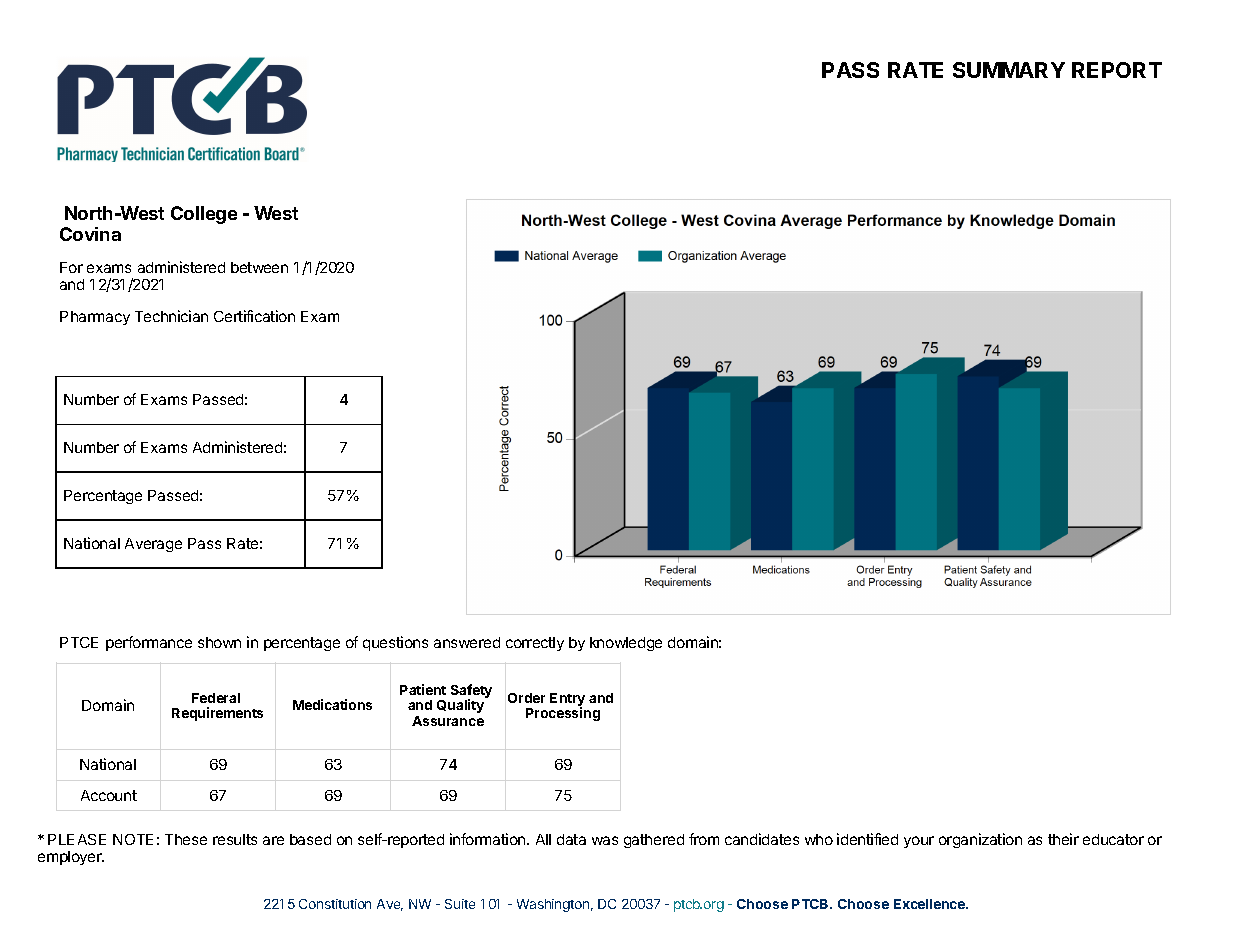 The width and height of the page is (1233, 952). Describe the element at coordinates (259, 267) in the page. I see `between` at that location.
